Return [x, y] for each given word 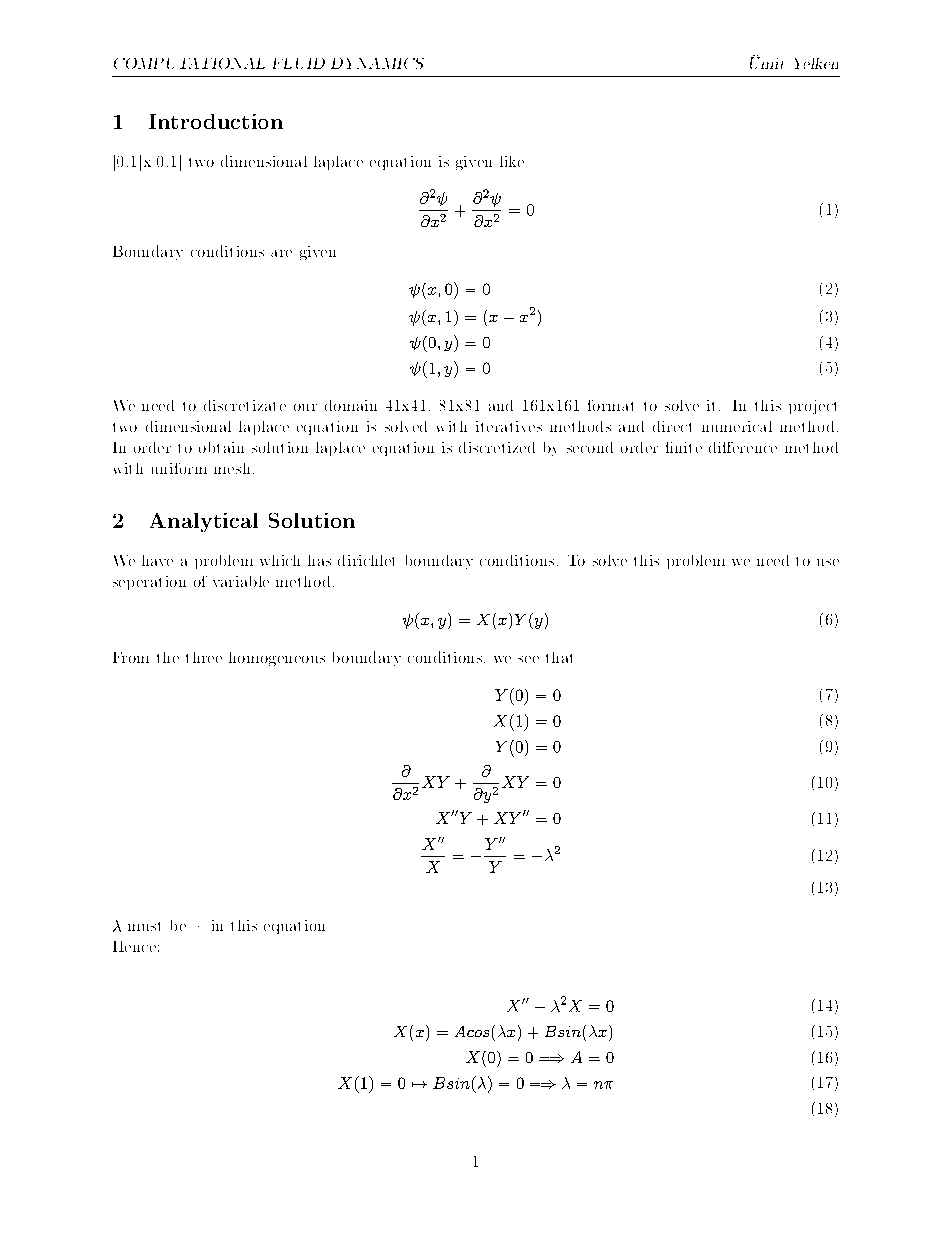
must [144, 926]
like [512, 161]
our [305, 407]
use [828, 562]
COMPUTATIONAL [189, 63]
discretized [497, 447]
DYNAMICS [377, 63]
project [812, 407]
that [559, 657]
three [204, 657]
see [528, 659]
